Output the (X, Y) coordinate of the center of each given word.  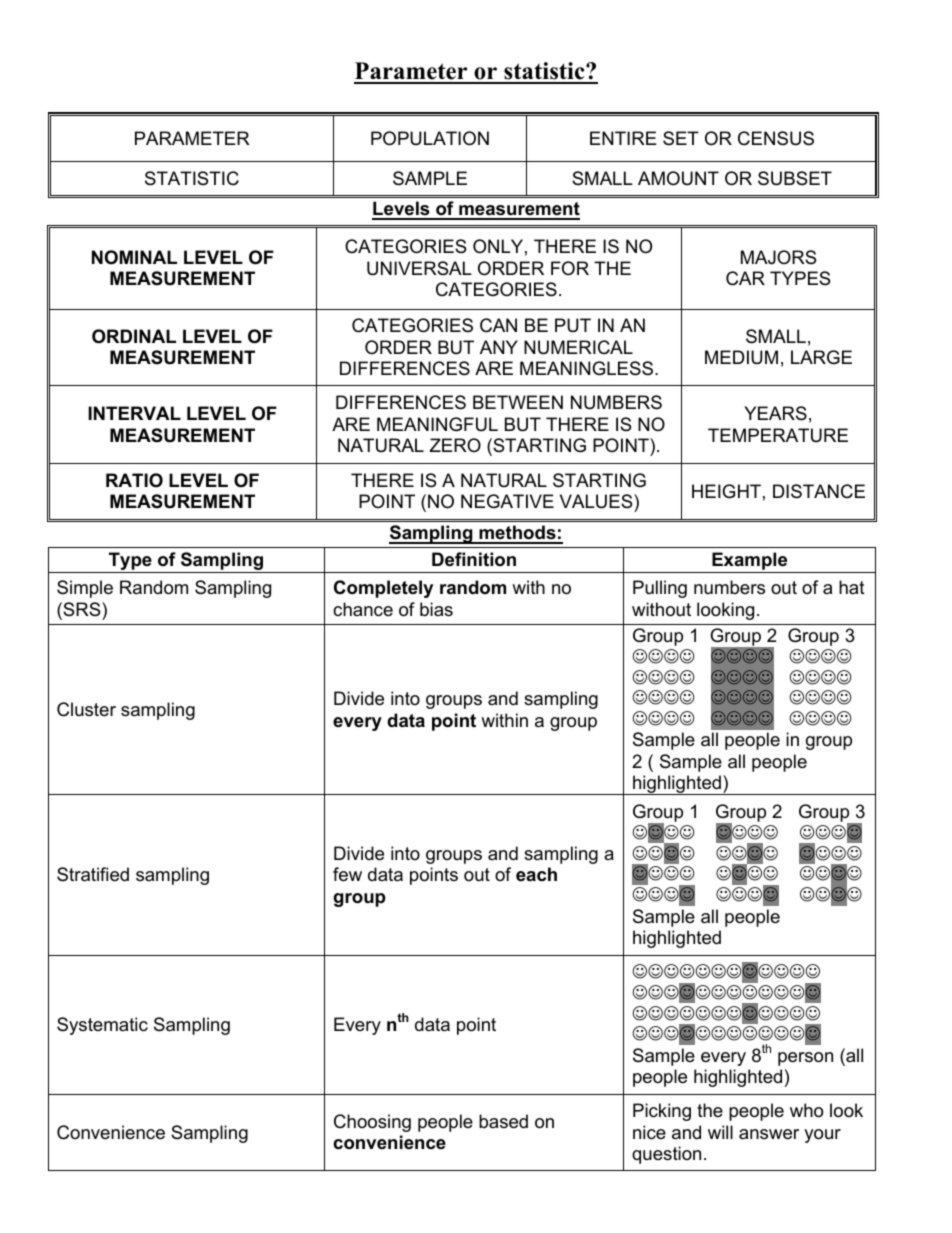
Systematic (102, 1026)
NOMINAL (134, 257)
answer (769, 1134)
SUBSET (795, 178)
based (503, 1121)
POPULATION (430, 138)
